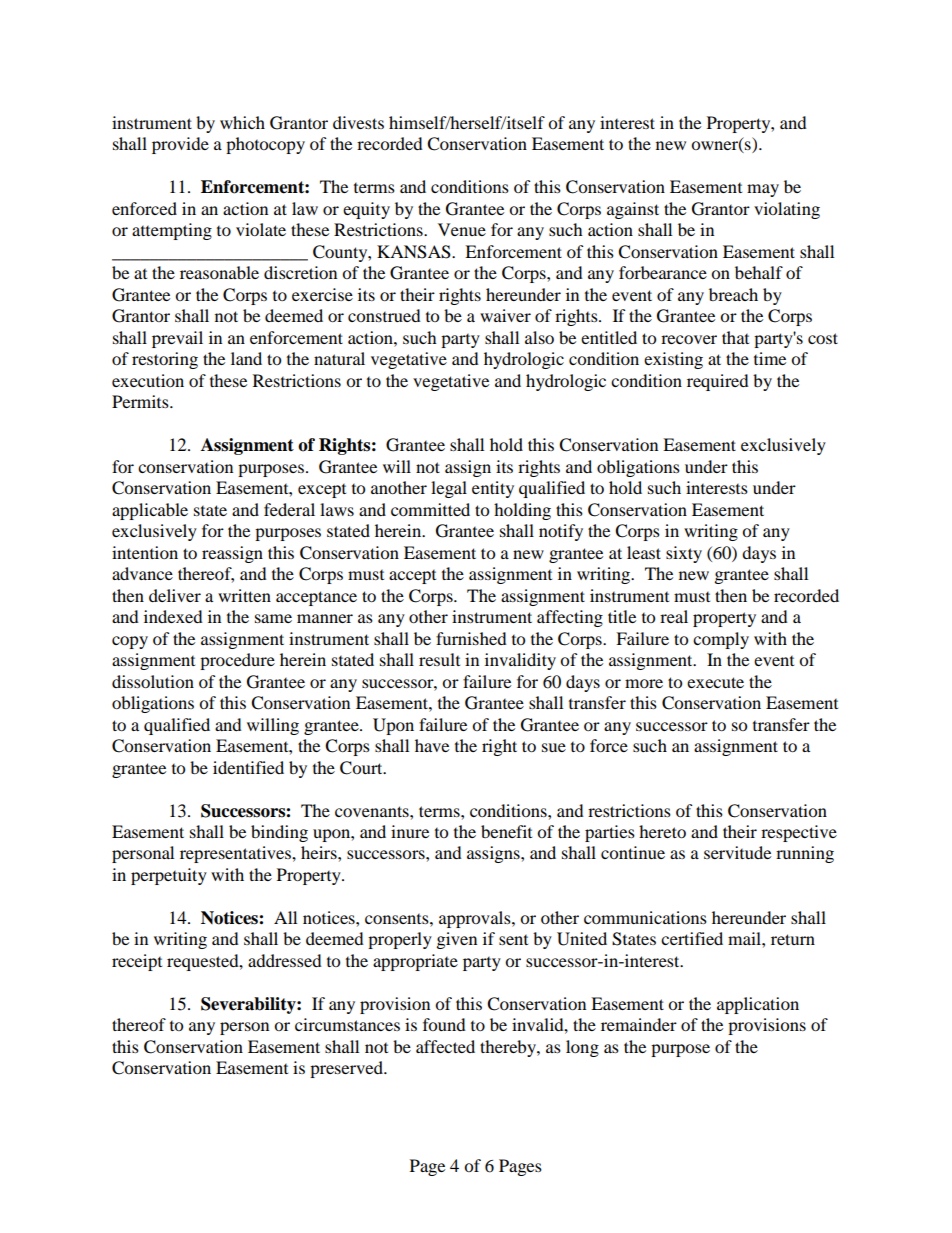 This screenshot has width=952, height=1233. What do you see at coordinates (244, 595) in the screenshot?
I see `written` at bounding box center [244, 595].
